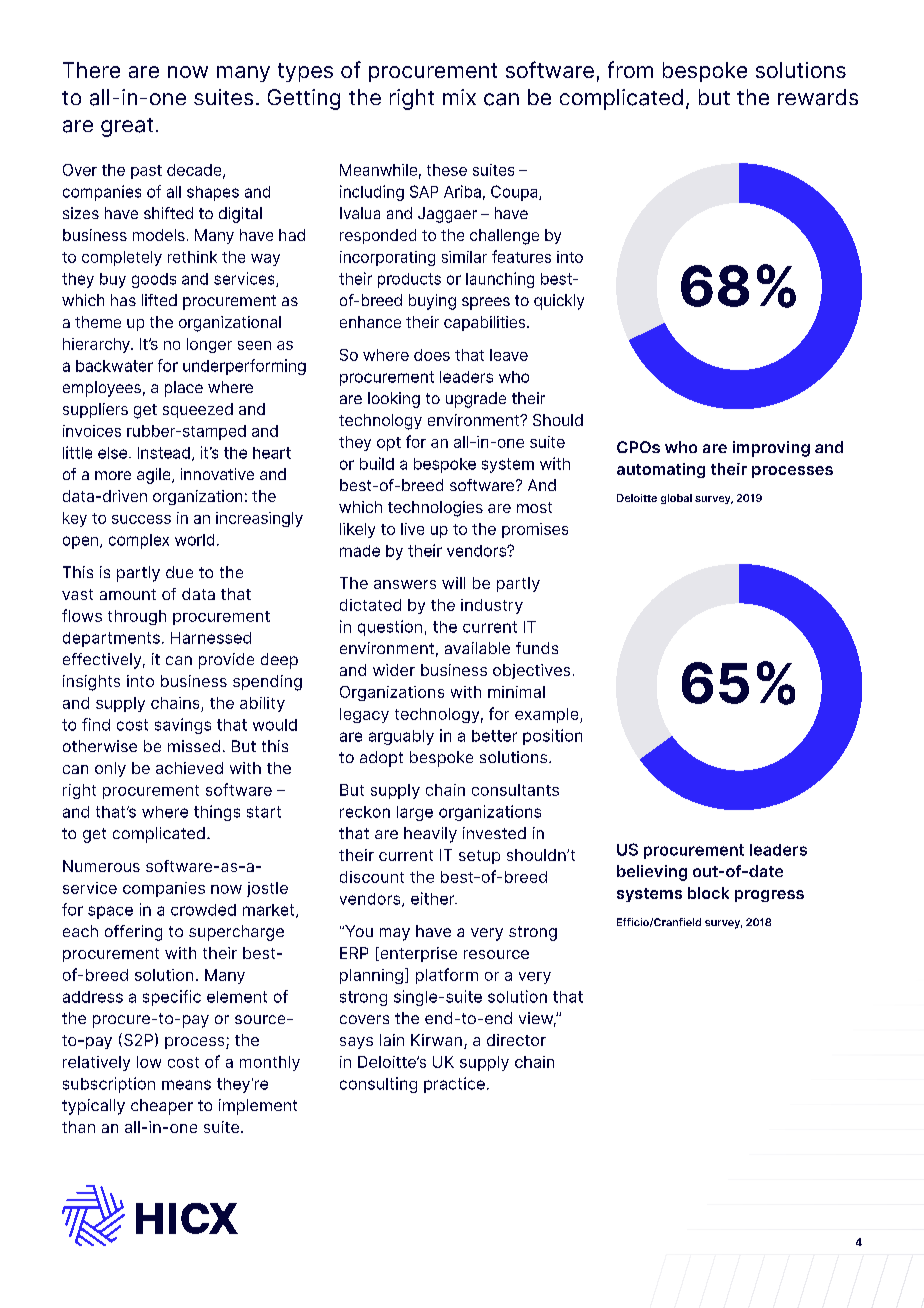  Describe the element at coordinates (476, 400) in the screenshot. I see `upgrade` at that location.
